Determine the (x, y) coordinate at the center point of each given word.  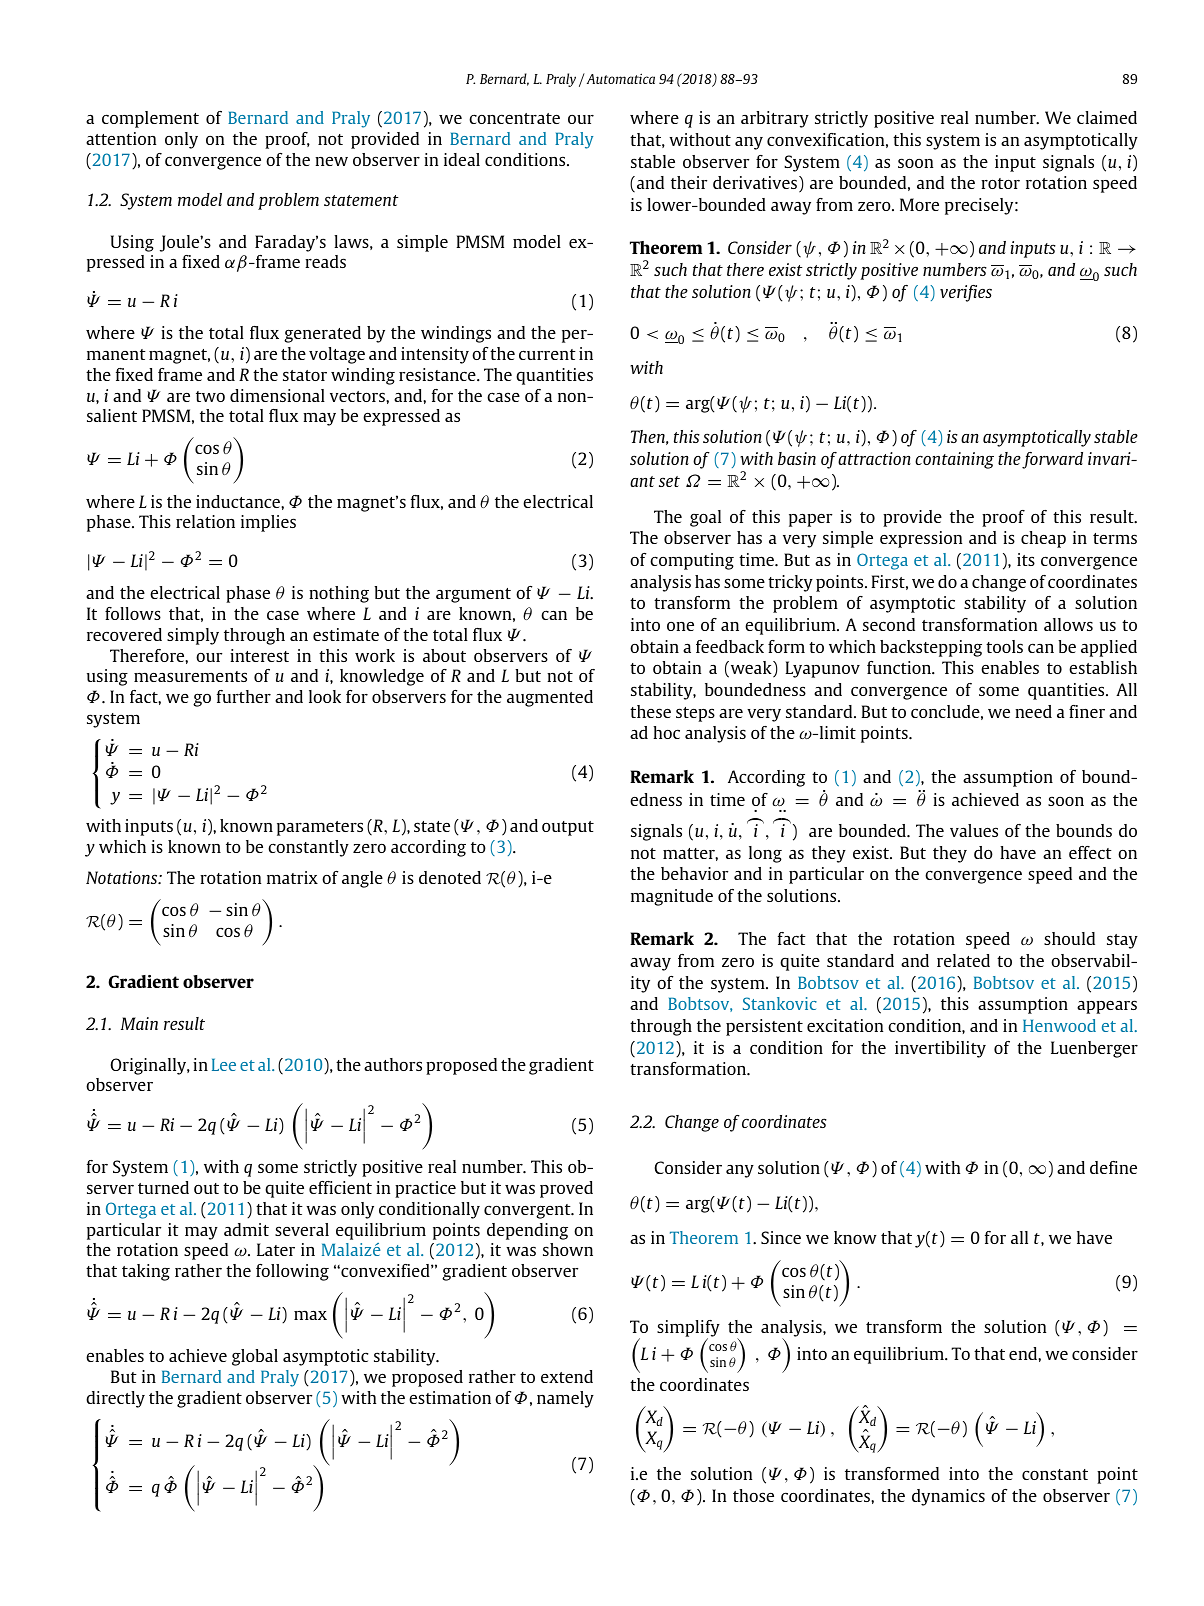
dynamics (948, 1497)
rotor (1000, 183)
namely (565, 1399)
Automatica (619, 78)
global (255, 1357)
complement (150, 119)
